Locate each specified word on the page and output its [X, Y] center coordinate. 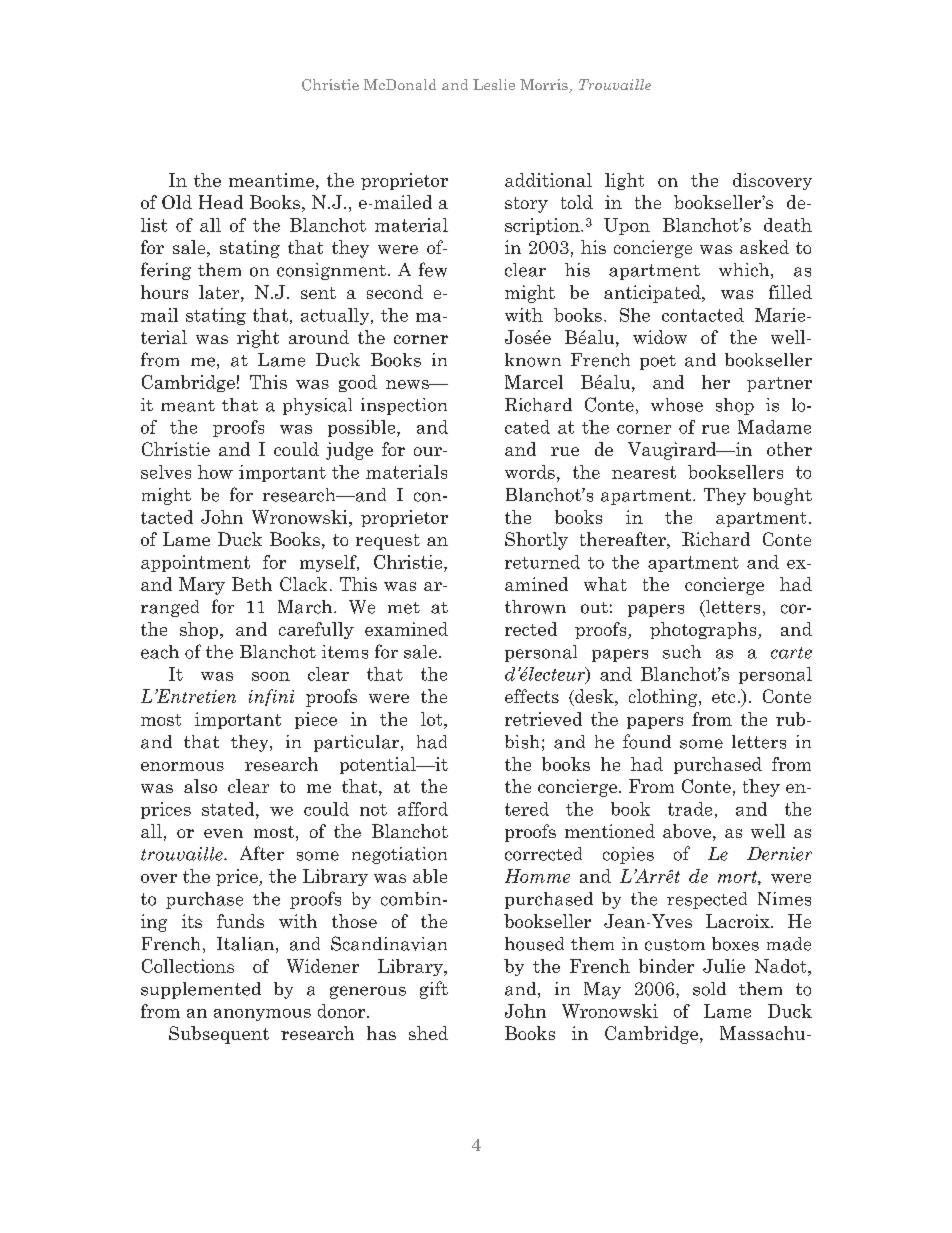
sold [709, 989]
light [624, 181]
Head [221, 202]
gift [434, 990]
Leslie [494, 84]
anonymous [262, 1015]
